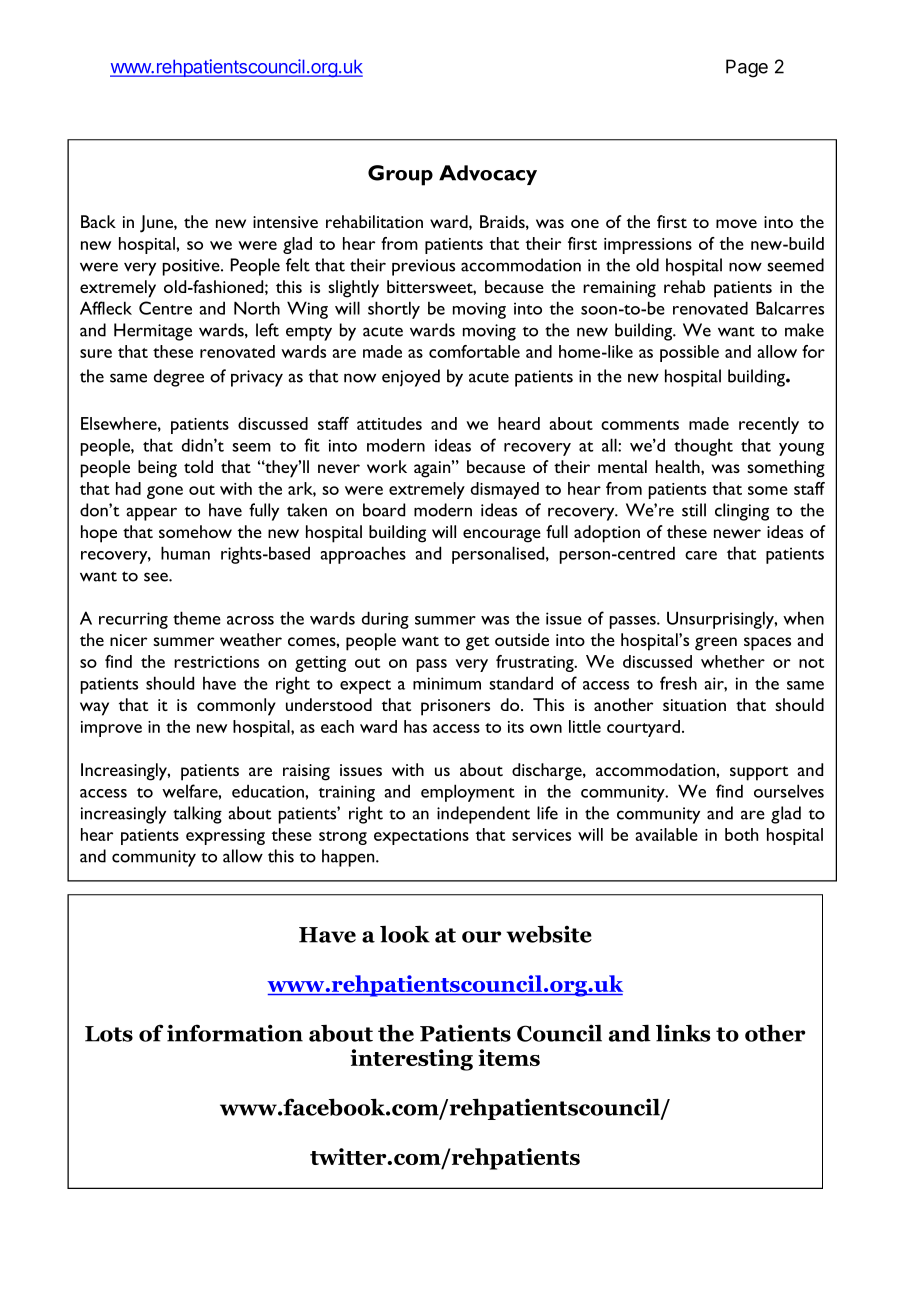  Describe the element at coordinates (747, 68) in the screenshot. I see `Page` at that location.
